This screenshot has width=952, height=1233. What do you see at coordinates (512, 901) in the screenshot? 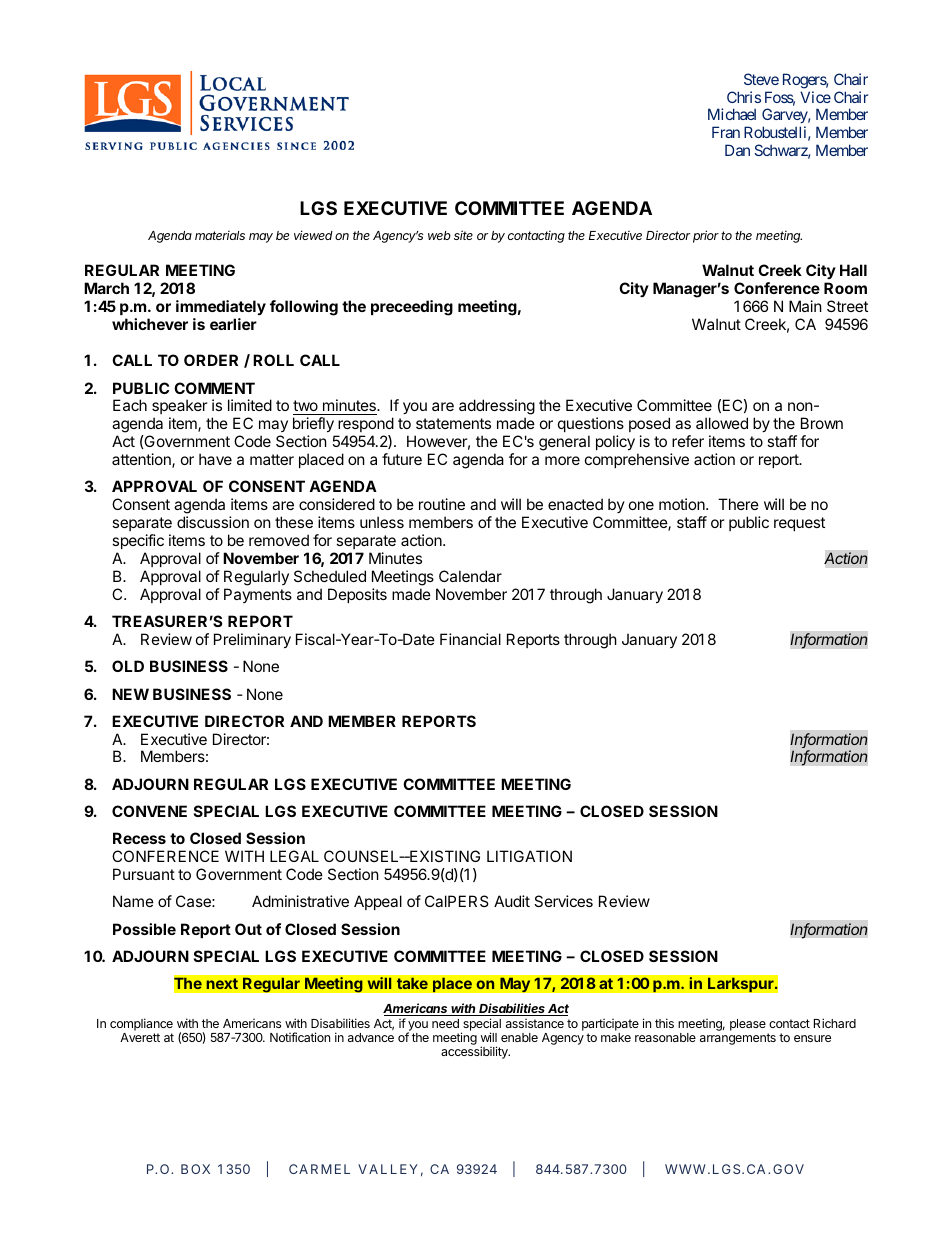
I see `Audit` at bounding box center [512, 901].
